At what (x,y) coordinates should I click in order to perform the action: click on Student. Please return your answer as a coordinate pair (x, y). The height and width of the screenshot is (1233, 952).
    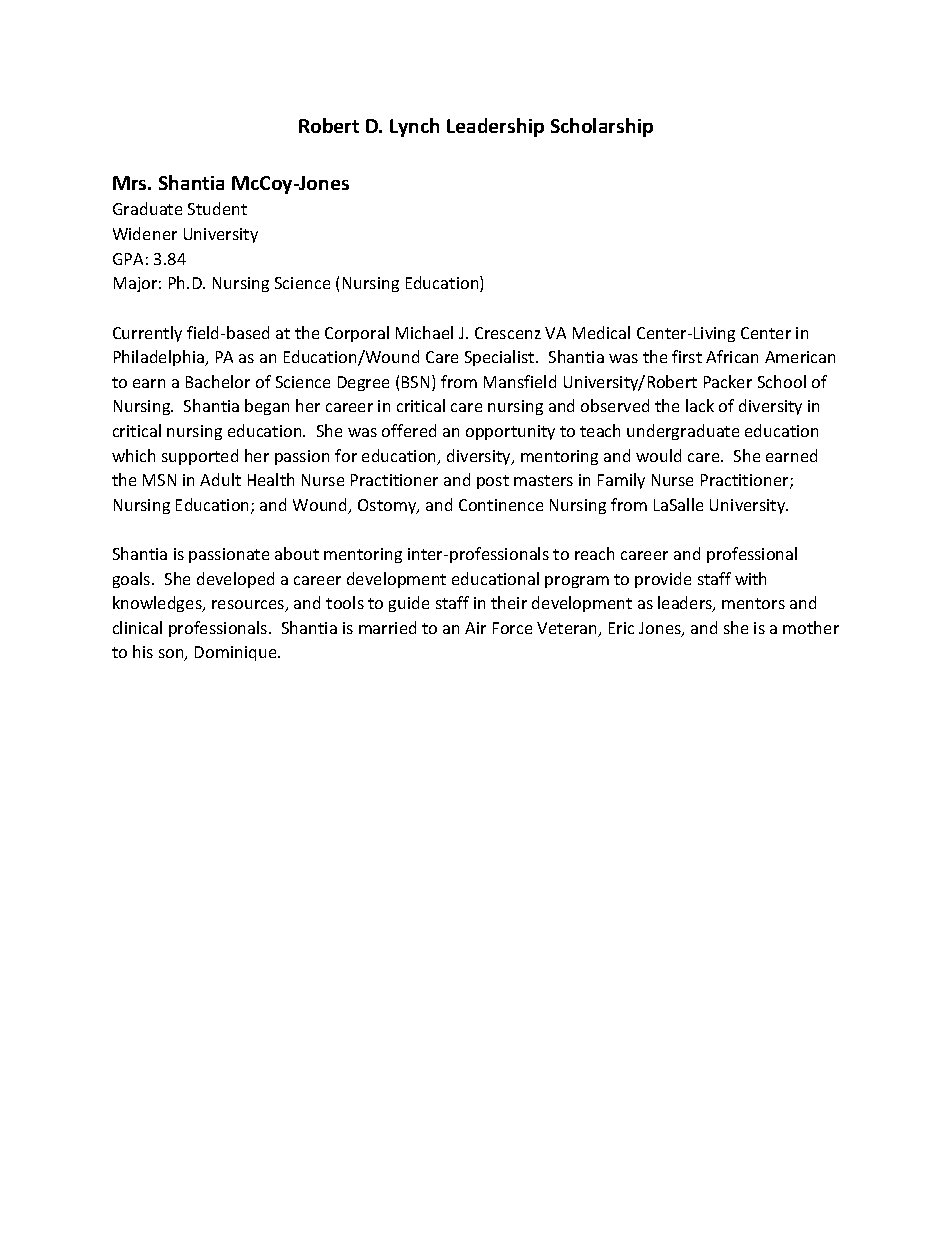
    Looking at the image, I should click on (217, 208).
